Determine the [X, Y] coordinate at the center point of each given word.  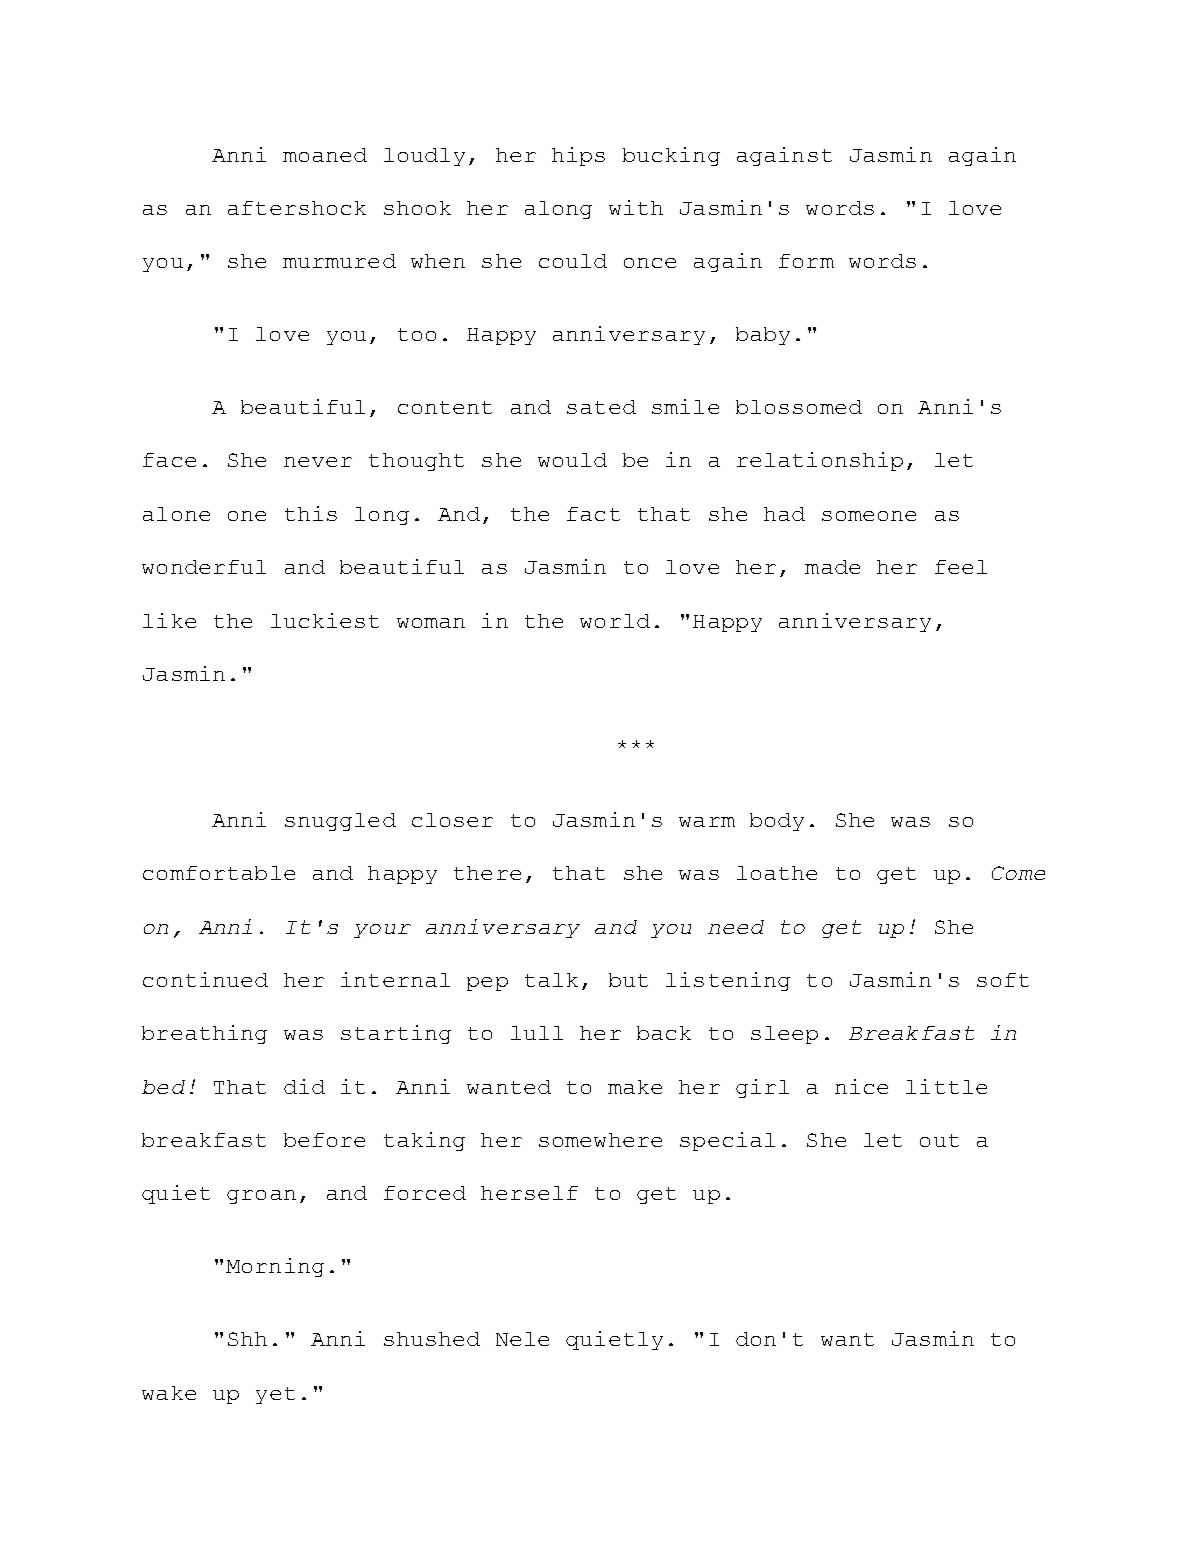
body [777, 822]
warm [707, 822]
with [636, 207]
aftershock [297, 208]
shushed [432, 1339]
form [806, 261]
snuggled [340, 822]
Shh [247, 1339]
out [939, 1140]
